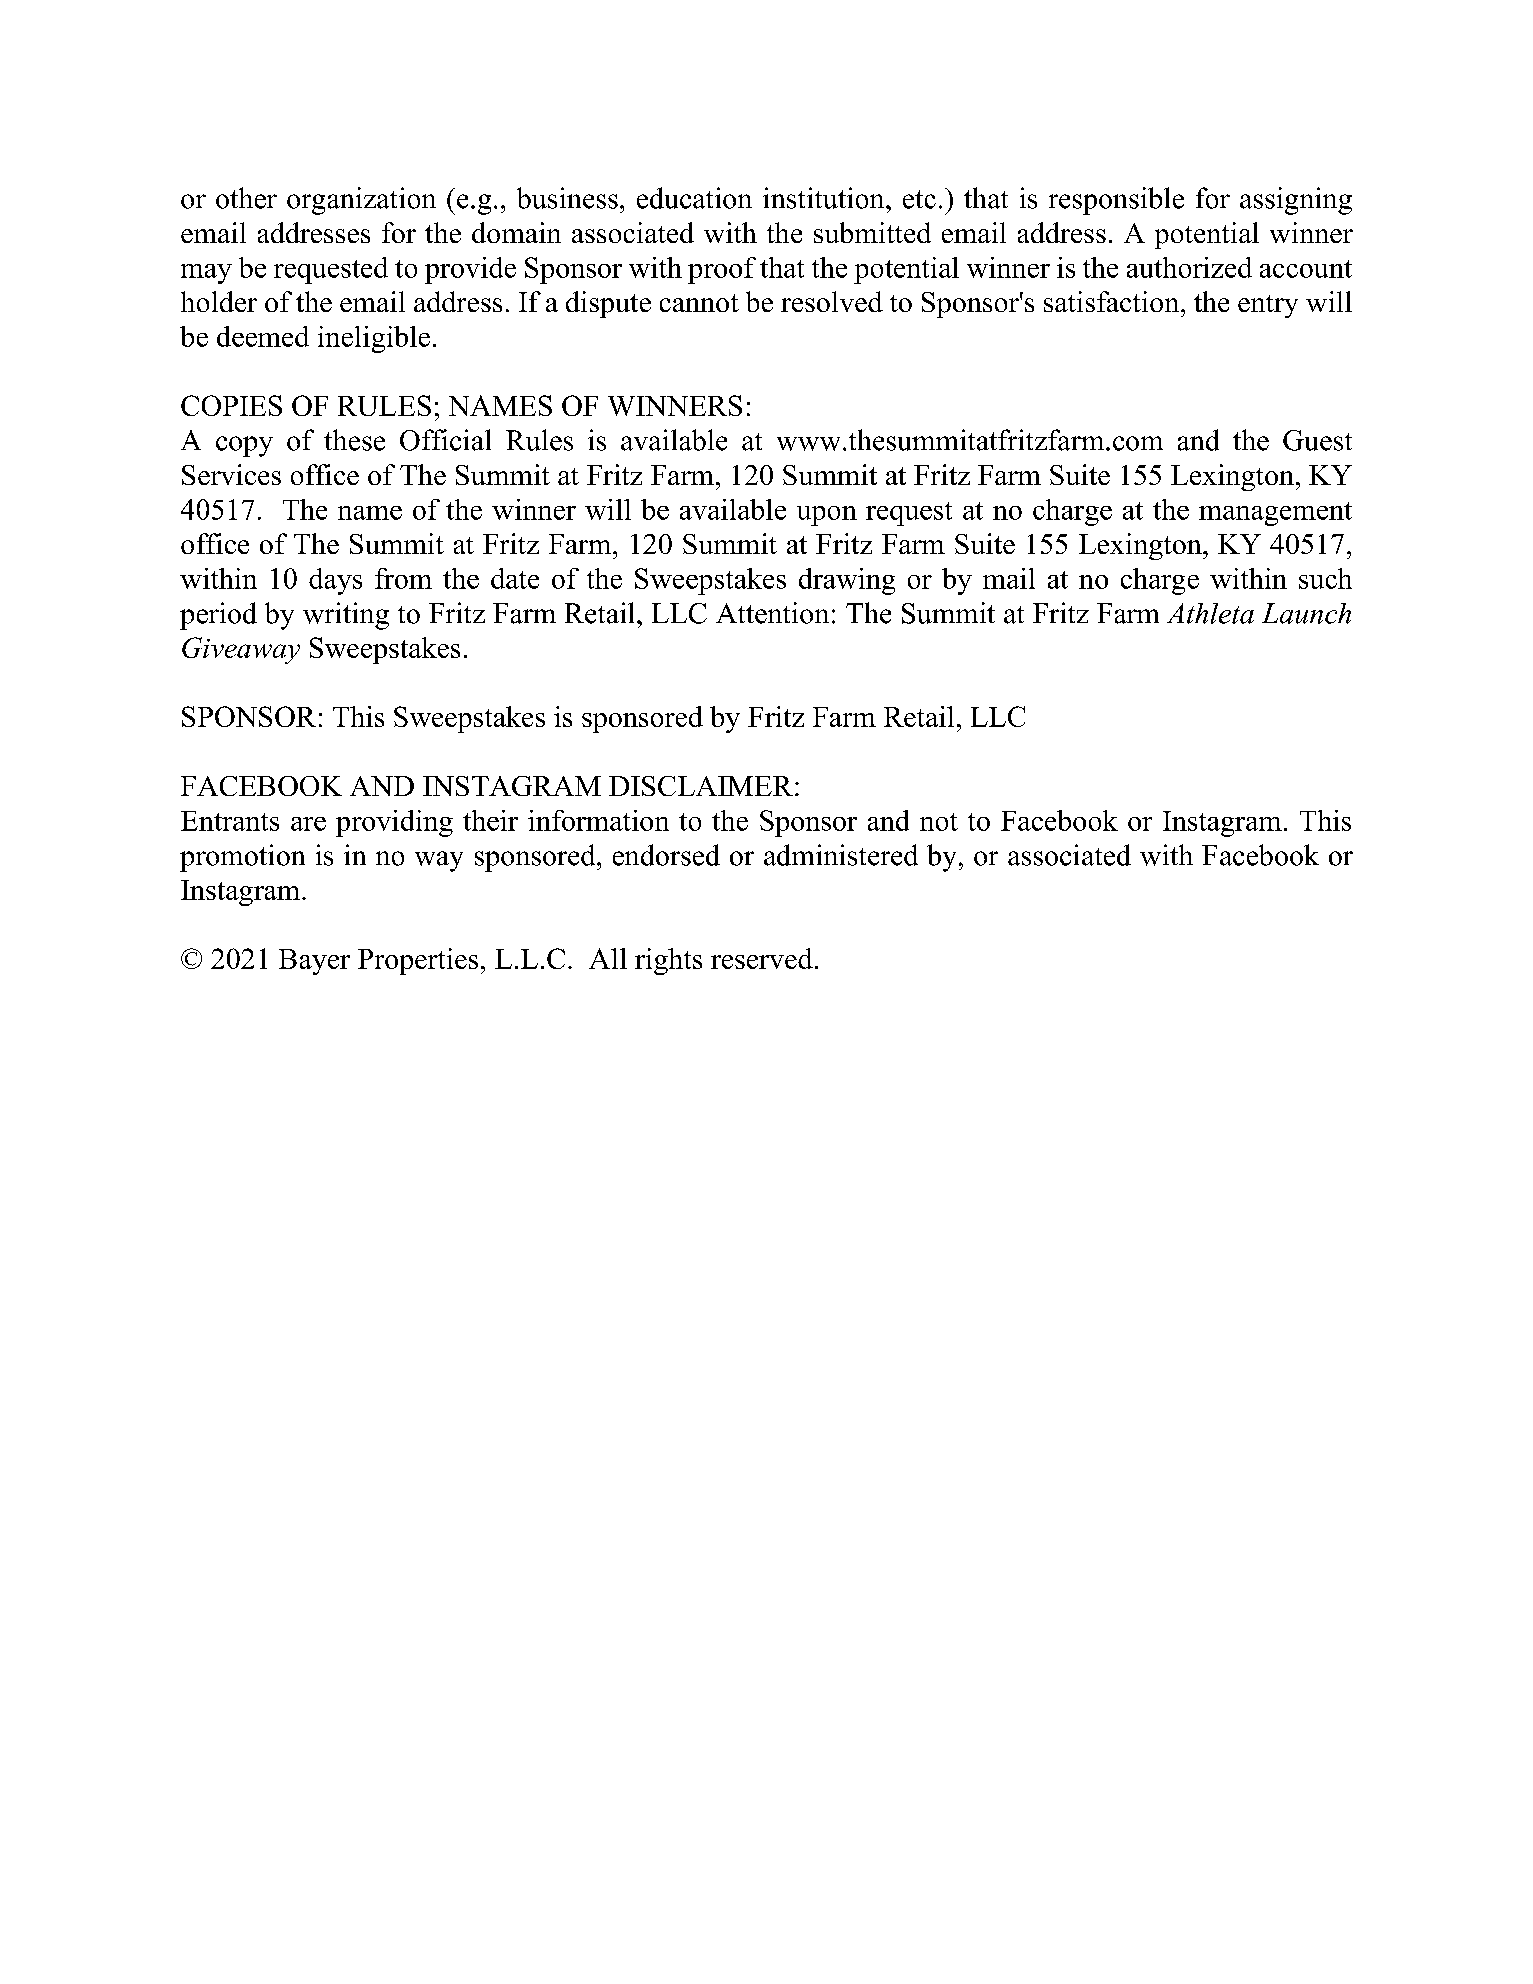 The height and width of the screenshot is (1984, 1533). I want to click on institution, so click(825, 198).
